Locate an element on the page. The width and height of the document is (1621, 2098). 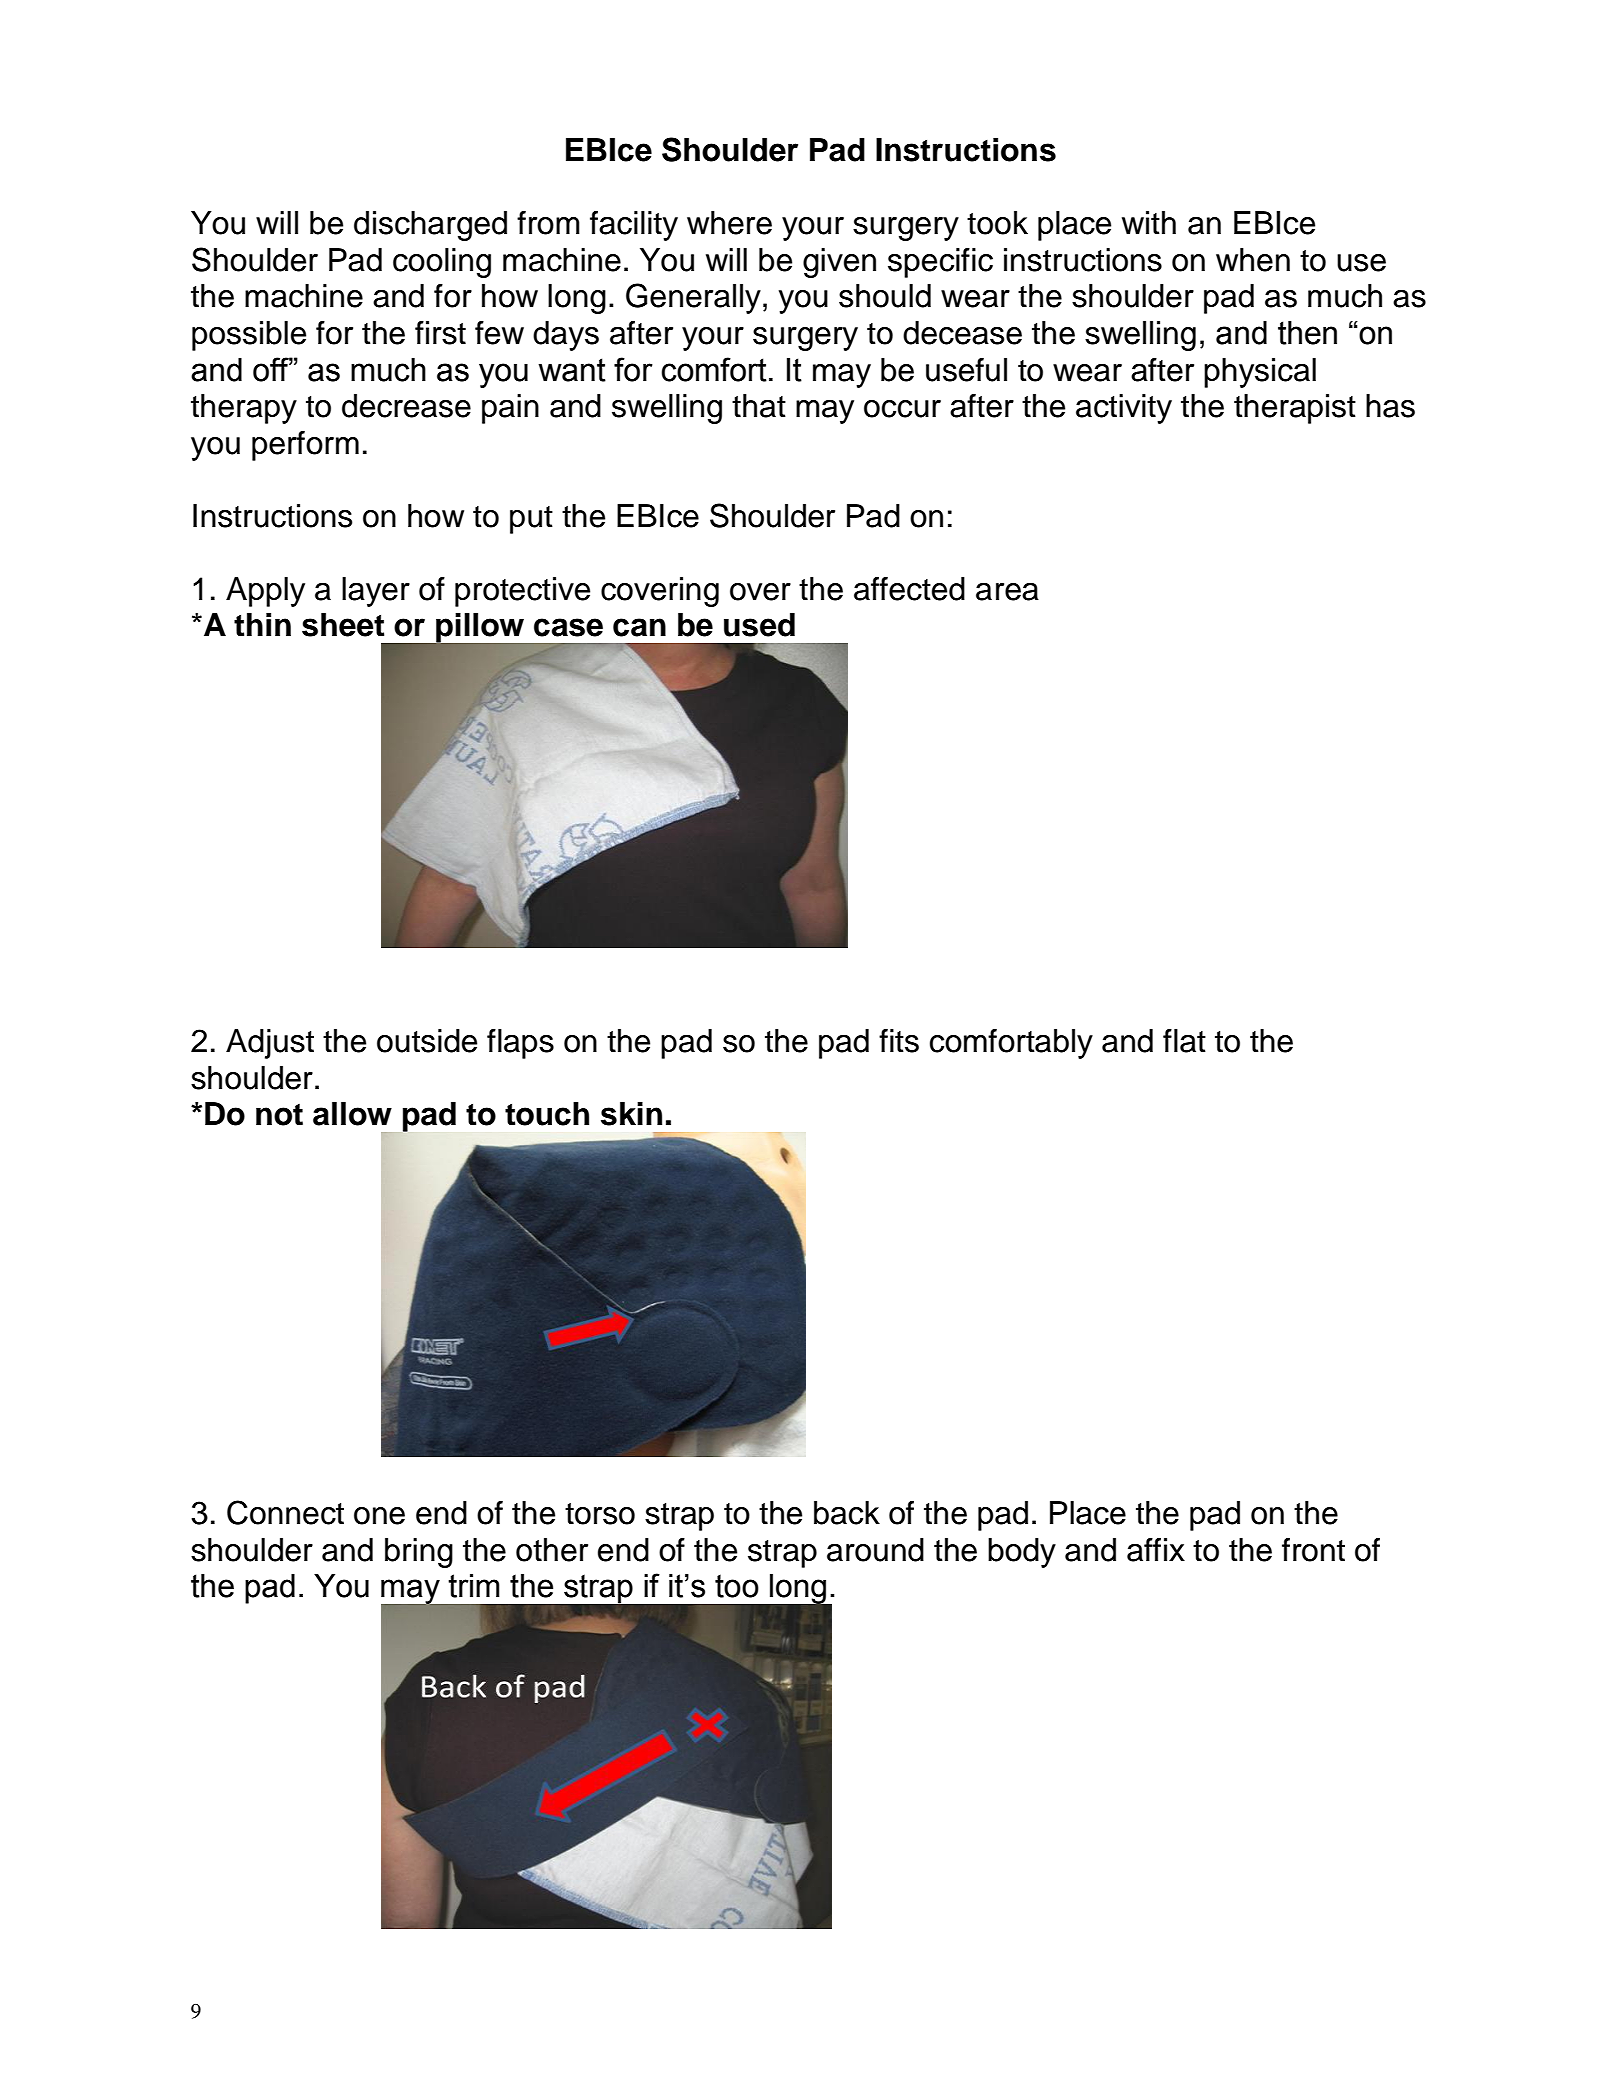
outside is located at coordinates (427, 1041).
